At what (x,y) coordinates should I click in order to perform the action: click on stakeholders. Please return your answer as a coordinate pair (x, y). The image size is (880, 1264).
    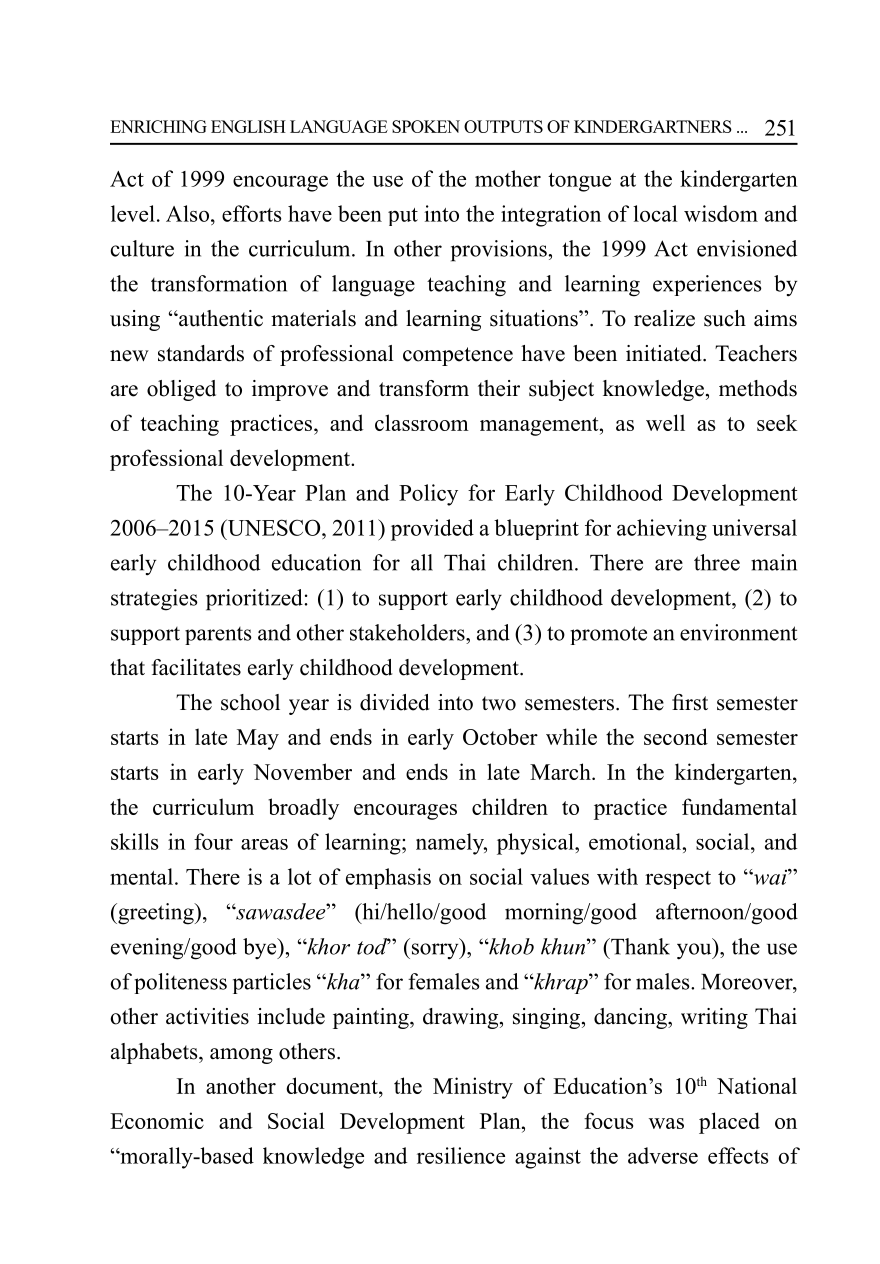
    Looking at the image, I should click on (408, 632).
